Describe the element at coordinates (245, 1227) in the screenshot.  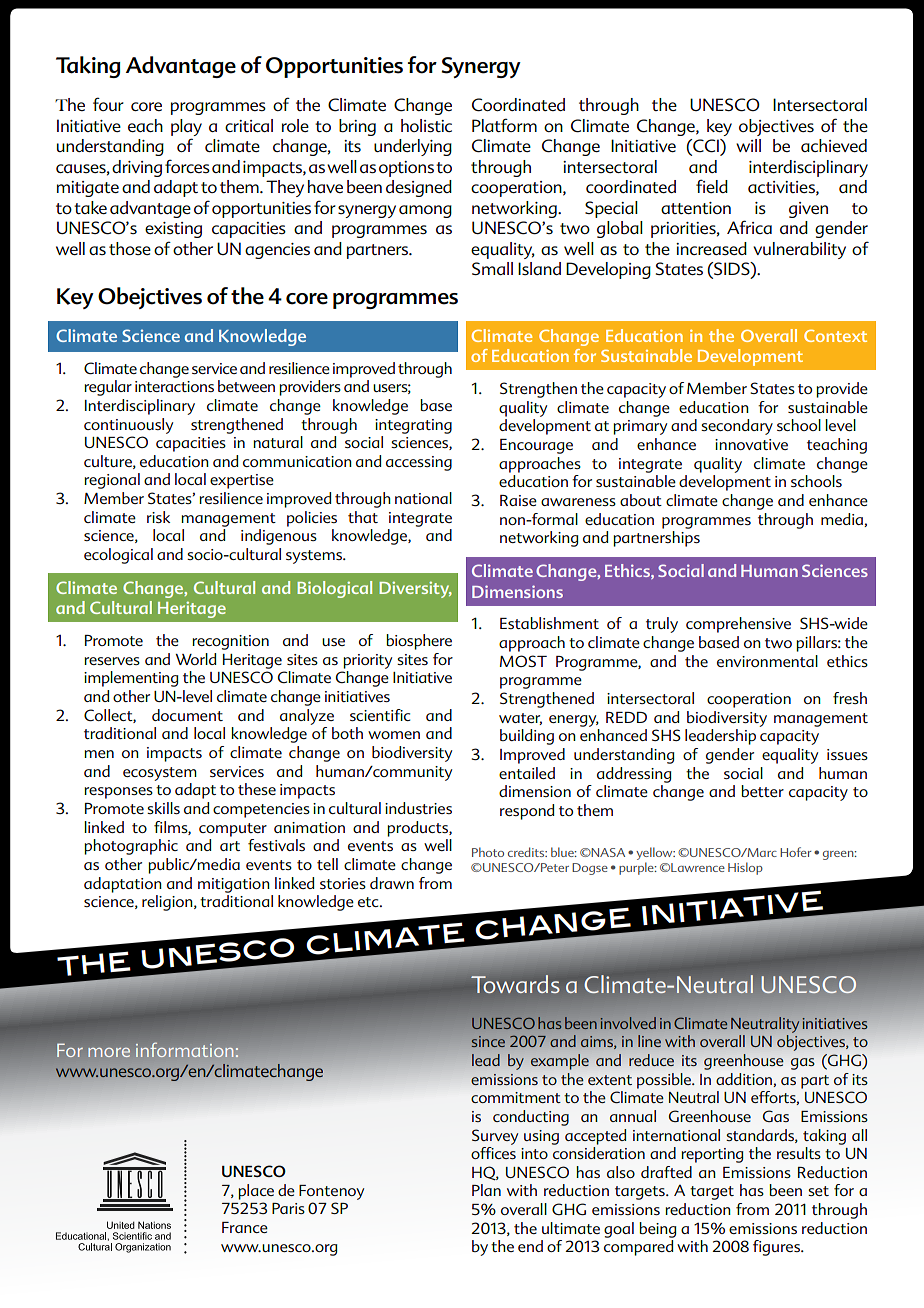
I see `France` at that location.
